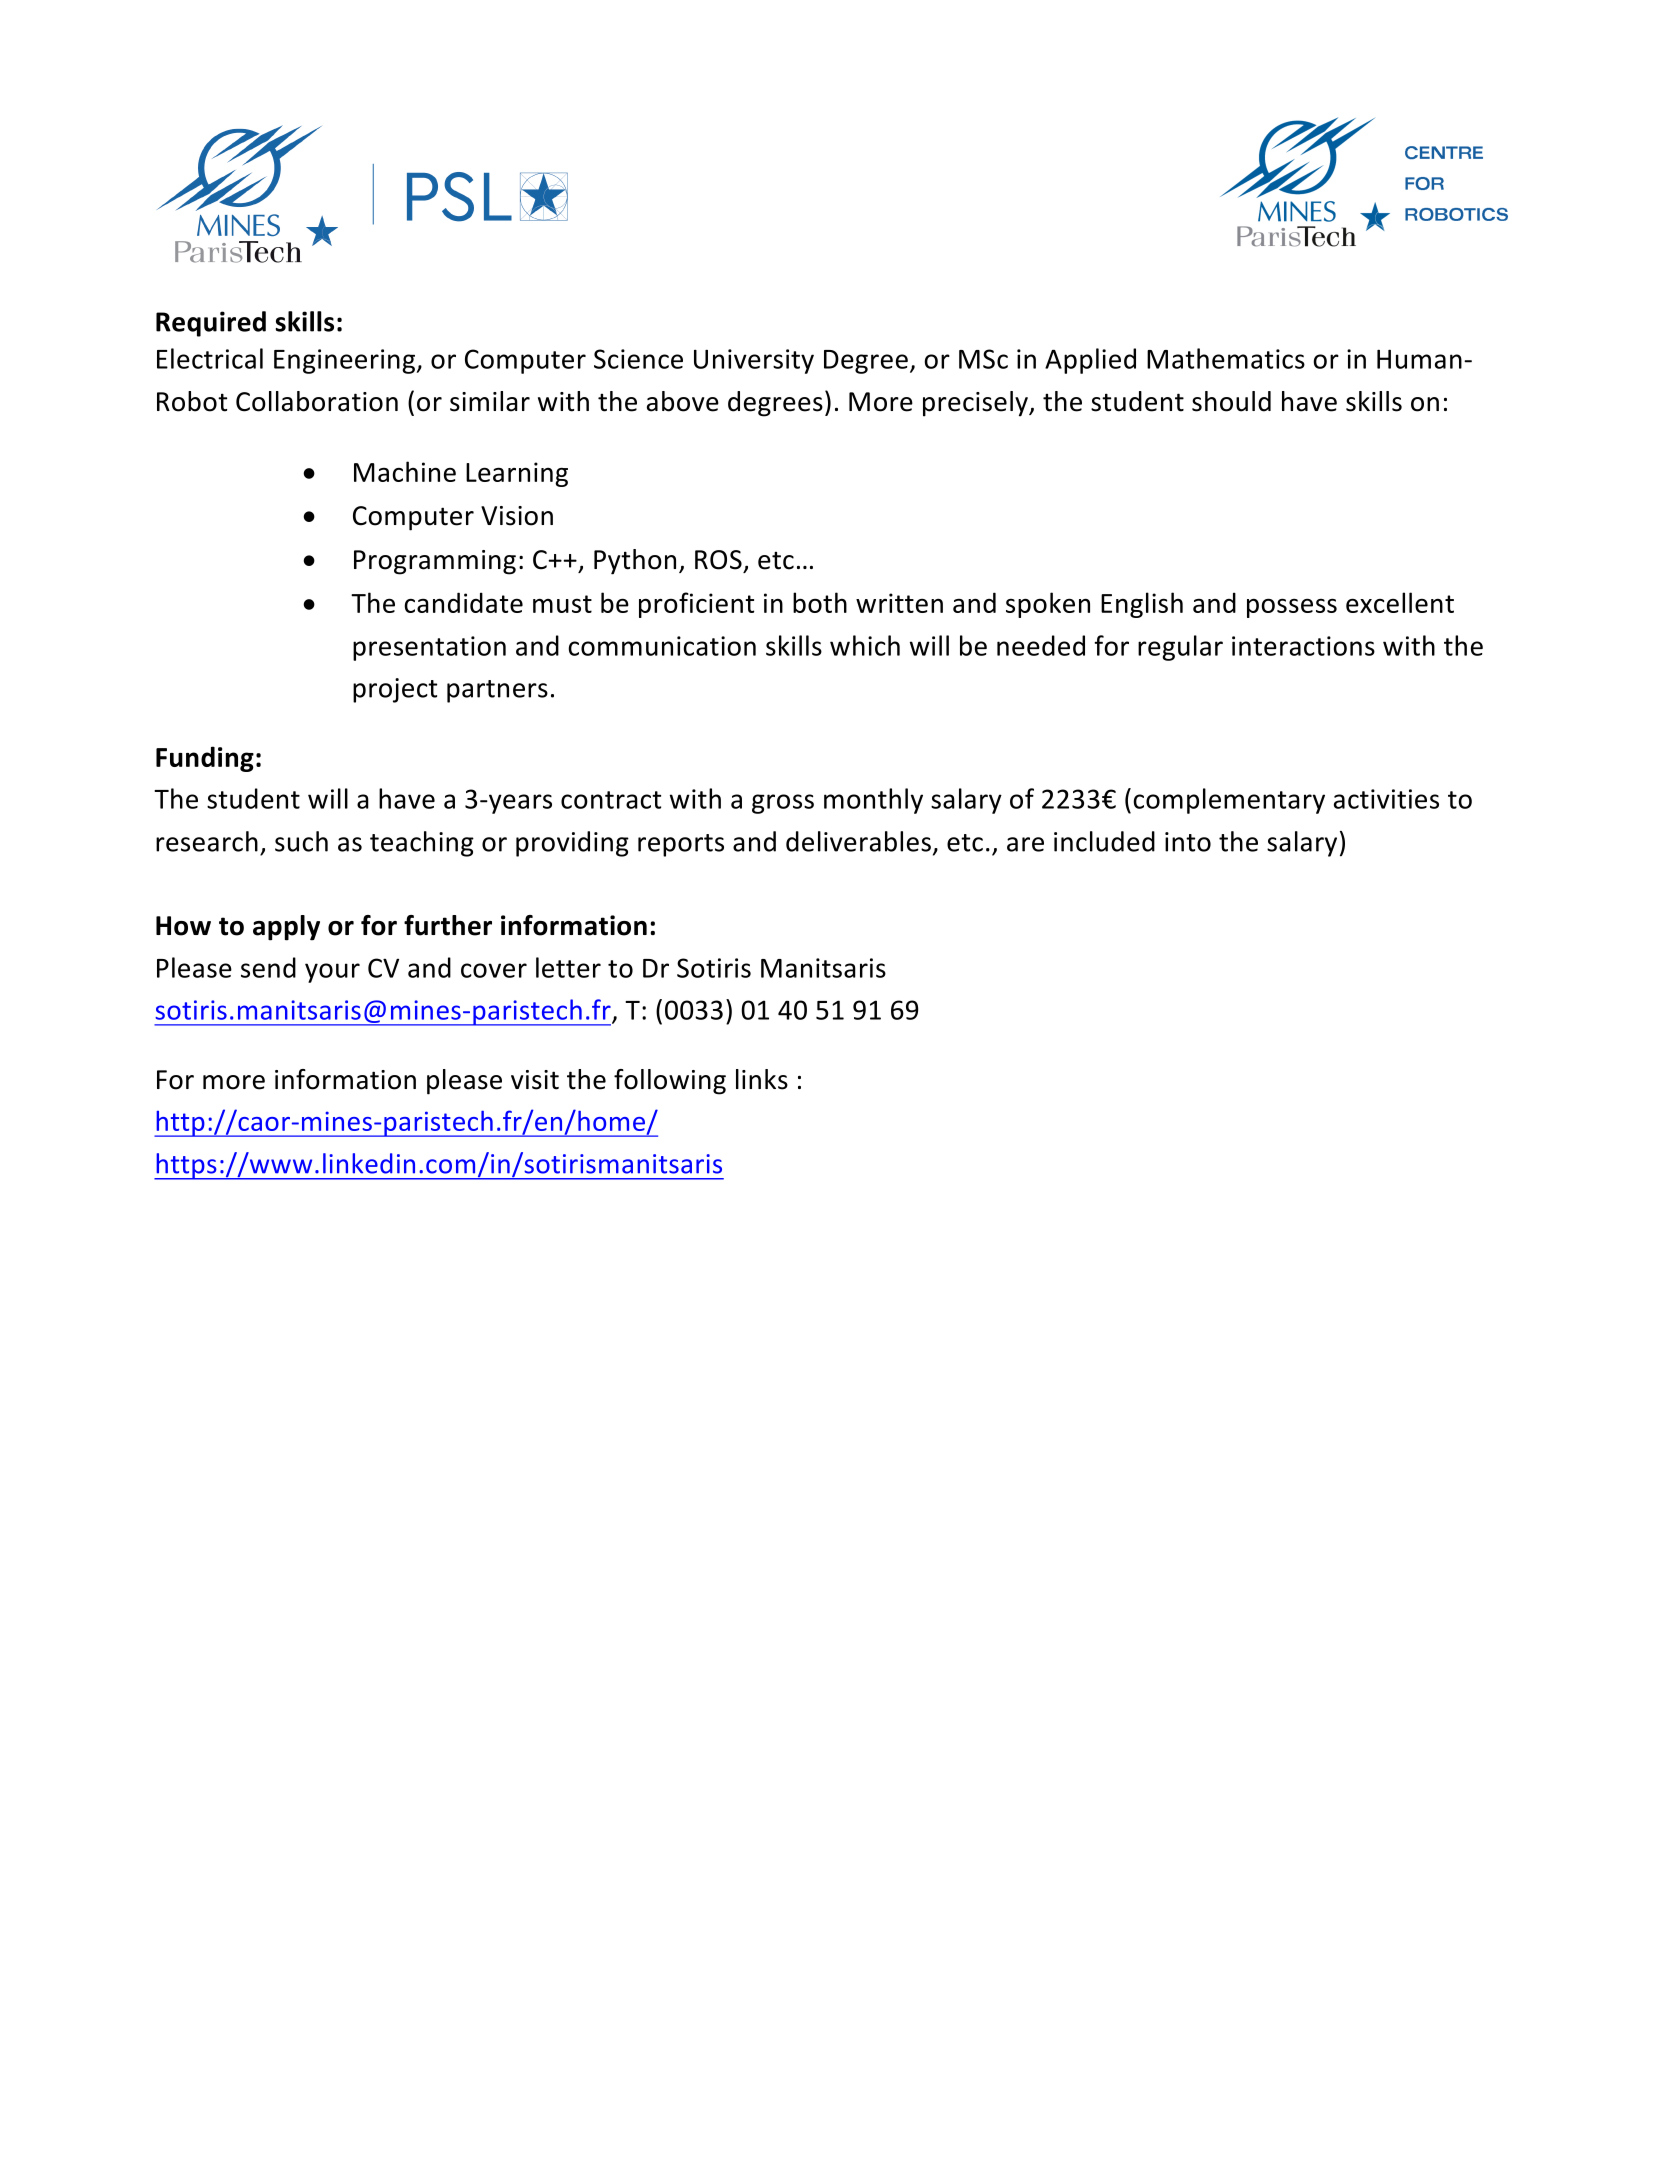 The width and height of the screenshot is (1670, 2161). I want to click on visit, so click(535, 1080).
